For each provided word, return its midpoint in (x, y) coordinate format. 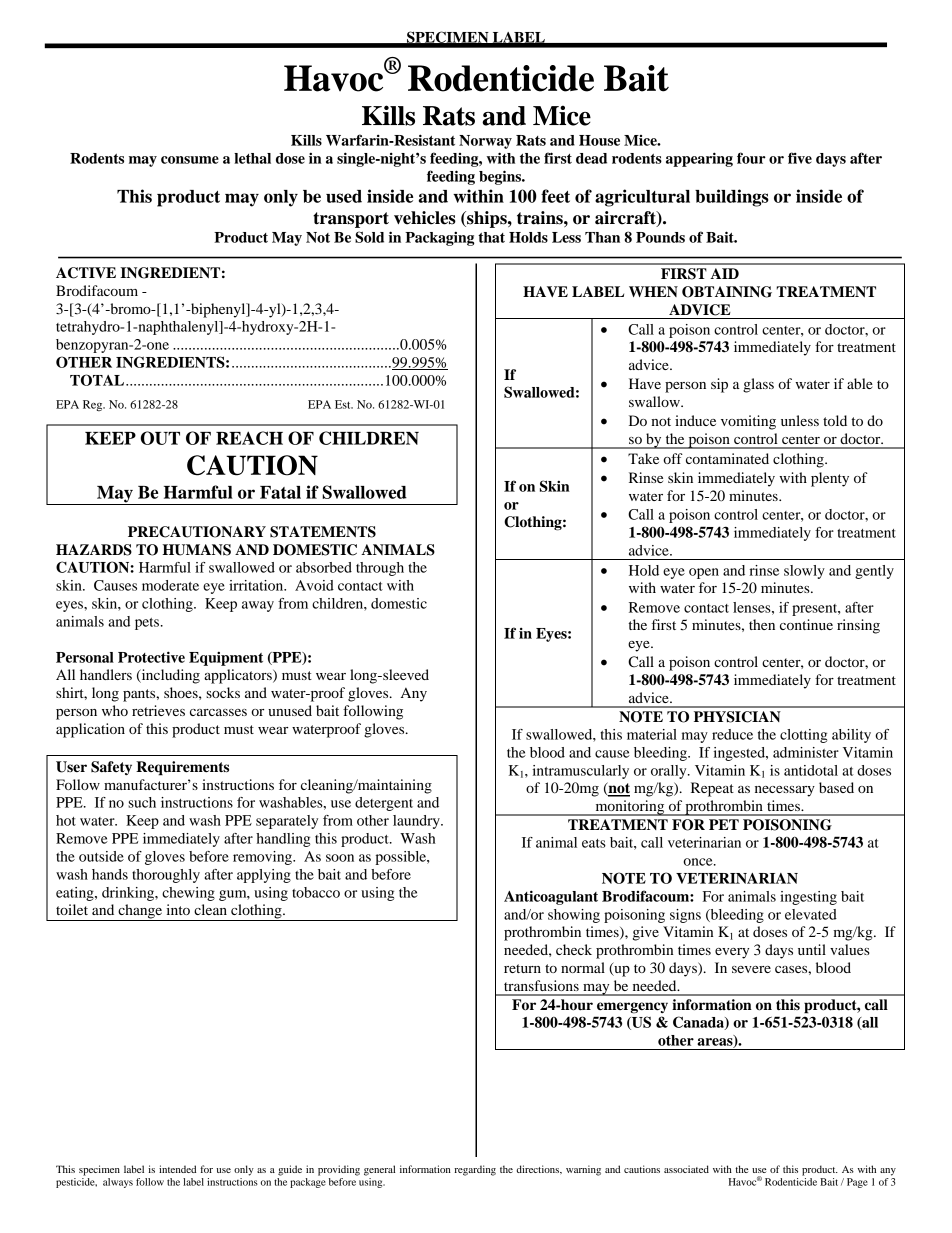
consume (190, 160)
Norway (485, 142)
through (380, 569)
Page (857, 1183)
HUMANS (196, 550)
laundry (417, 822)
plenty (830, 479)
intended (177, 1169)
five (800, 158)
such (142, 802)
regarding (475, 1170)
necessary (785, 791)
